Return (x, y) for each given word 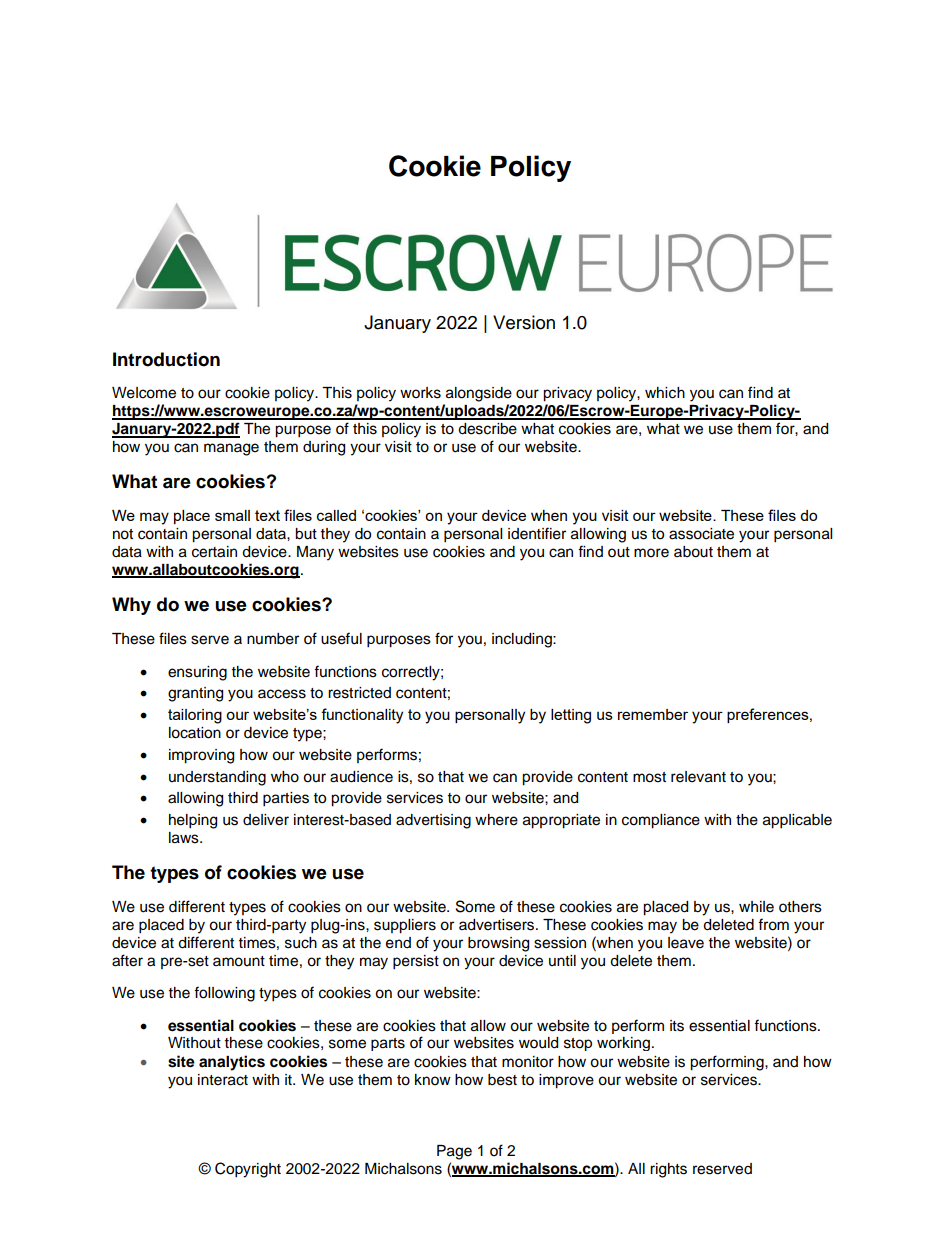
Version (524, 322)
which (665, 393)
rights (668, 1170)
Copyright (248, 1170)
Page (454, 1152)
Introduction (166, 359)
